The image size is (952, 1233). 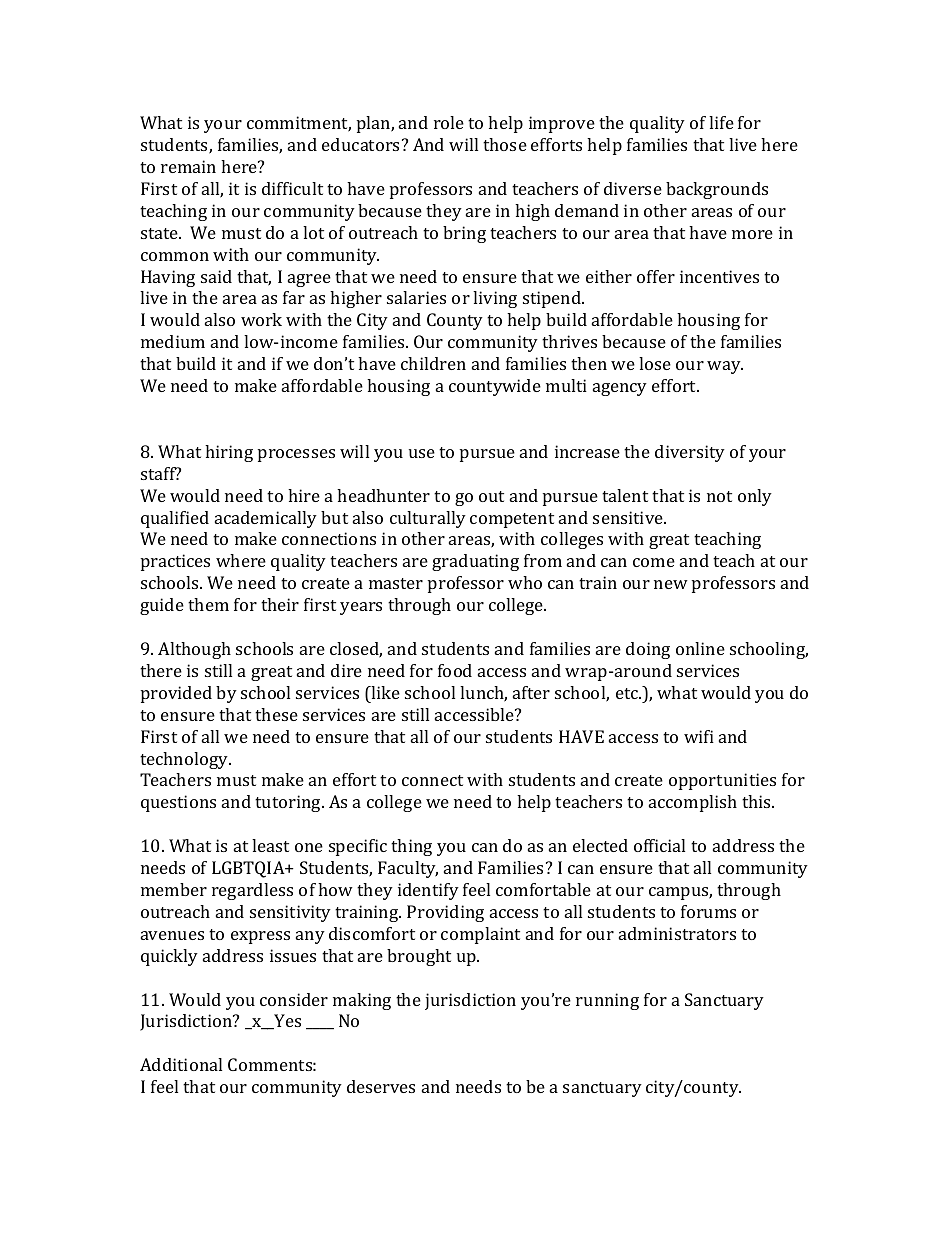 I want to click on remain, so click(x=188, y=166).
